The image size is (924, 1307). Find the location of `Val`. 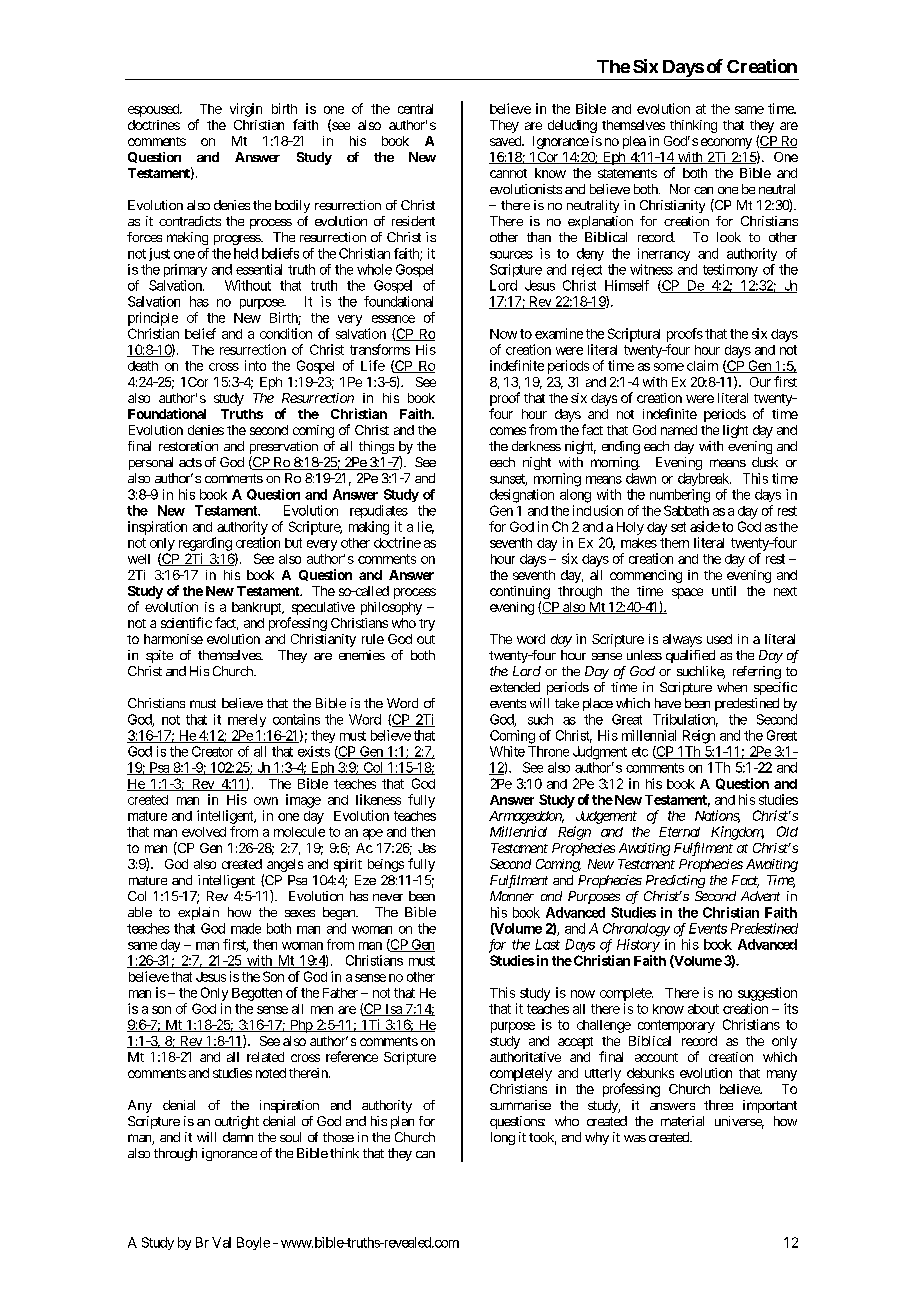

Val is located at coordinates (221, 1242).
